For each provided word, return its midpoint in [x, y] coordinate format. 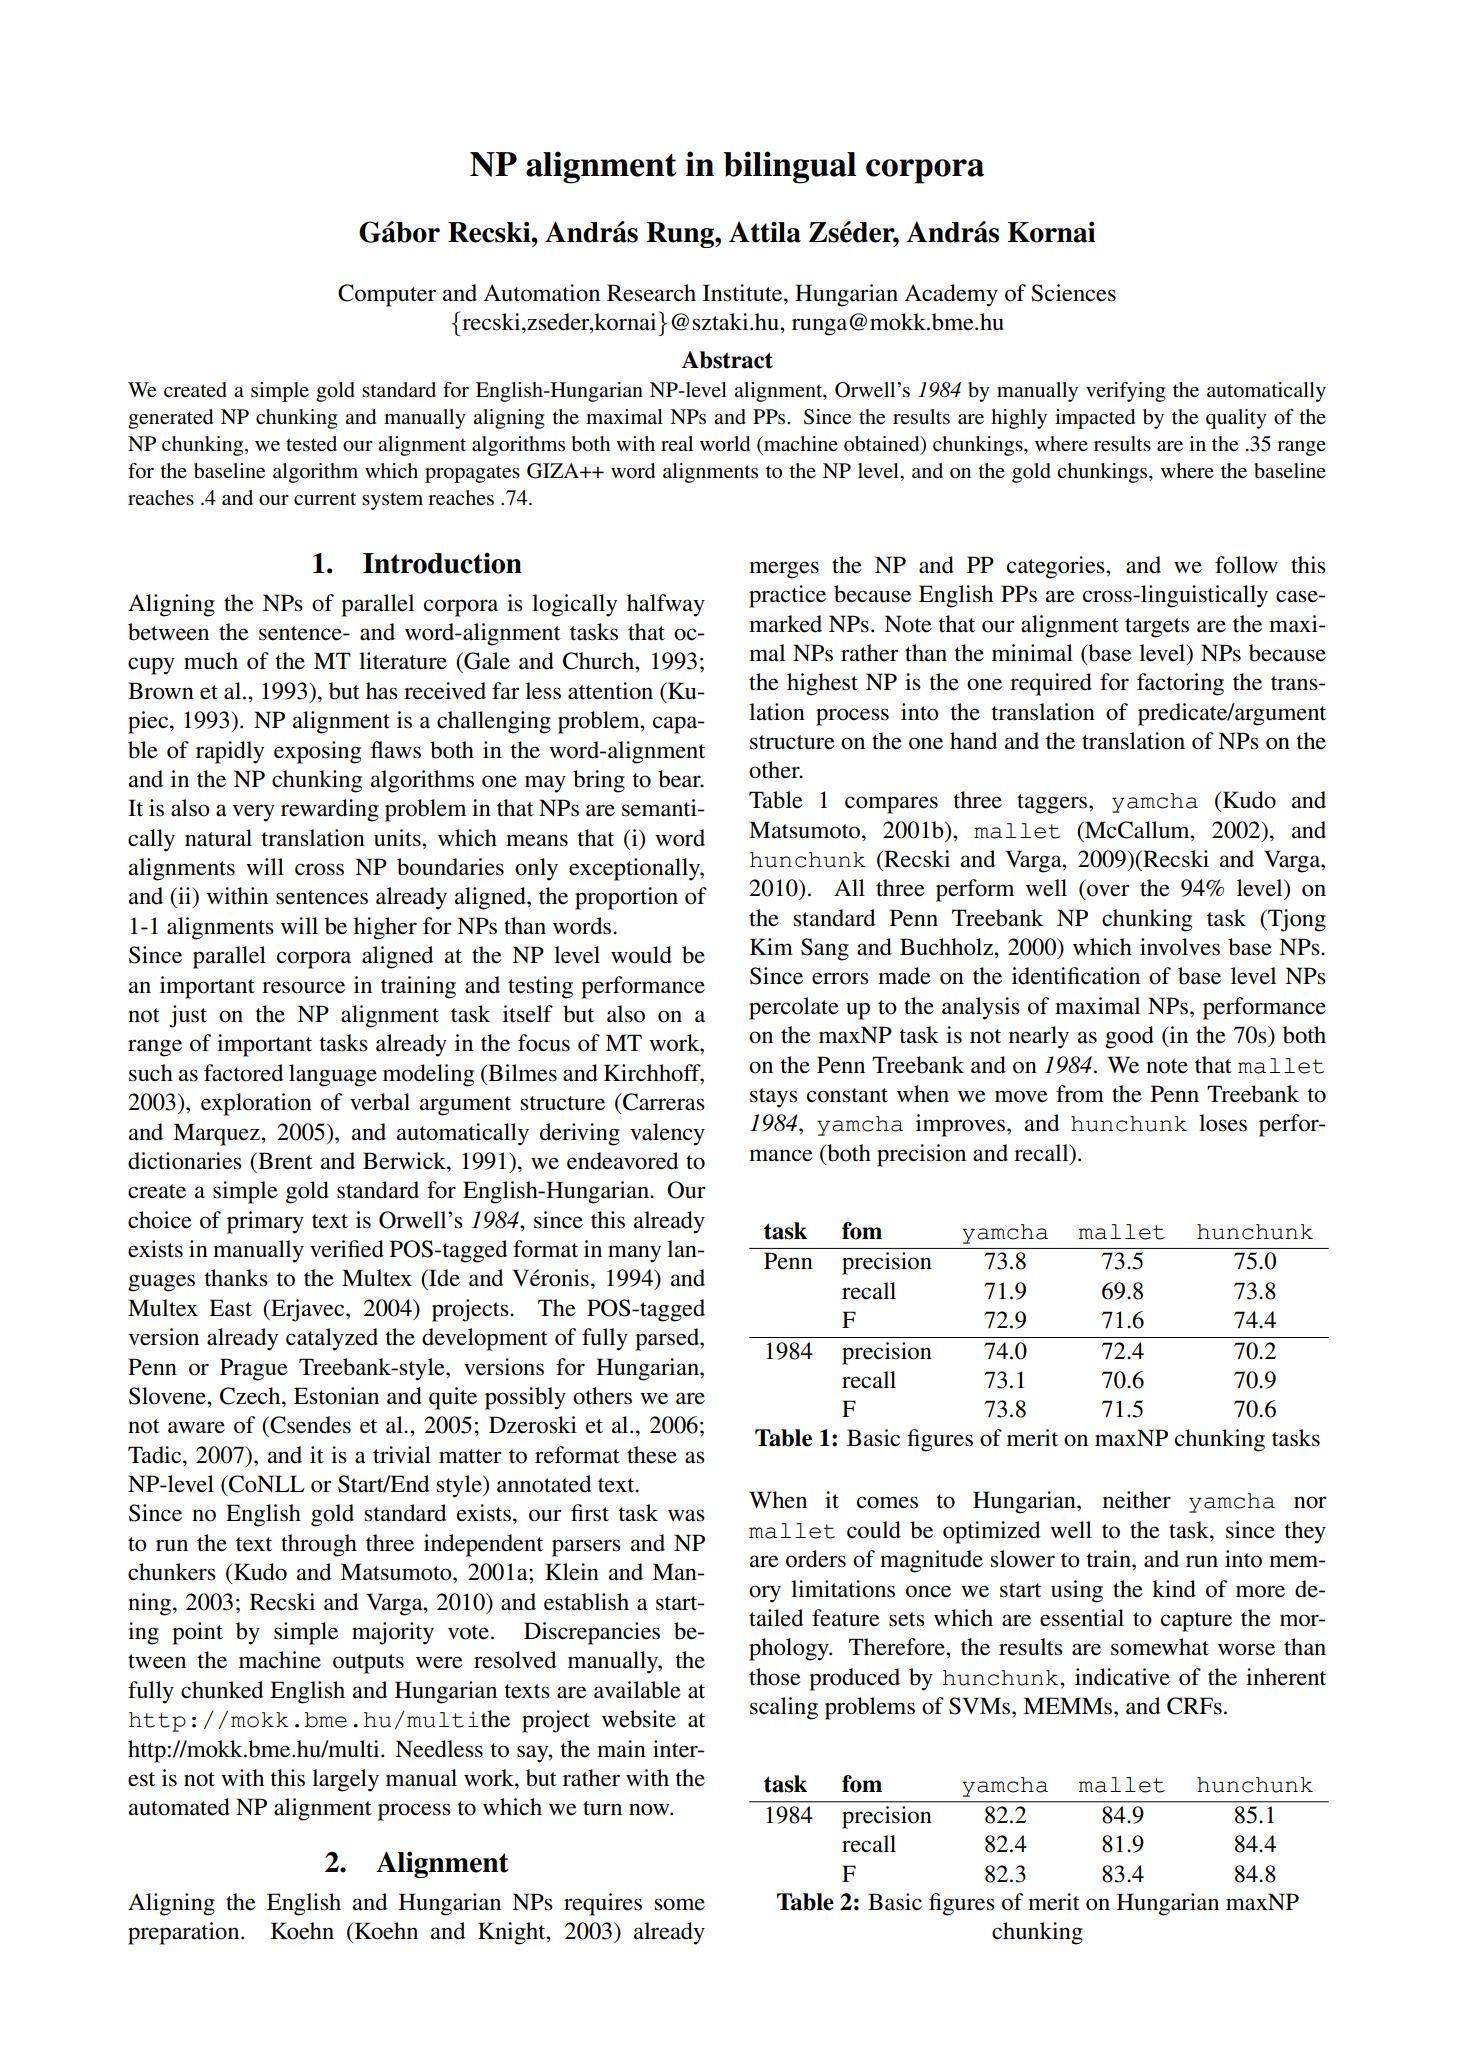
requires [603, 1904]
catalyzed [332, 1339]
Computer [387, 295]
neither [1137, 1500]
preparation [185, 1933]
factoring [1180, 684]
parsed [668, 1339]
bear [680, 779]
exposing [317, 752]
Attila [765, 232]
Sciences [1073, 293]
